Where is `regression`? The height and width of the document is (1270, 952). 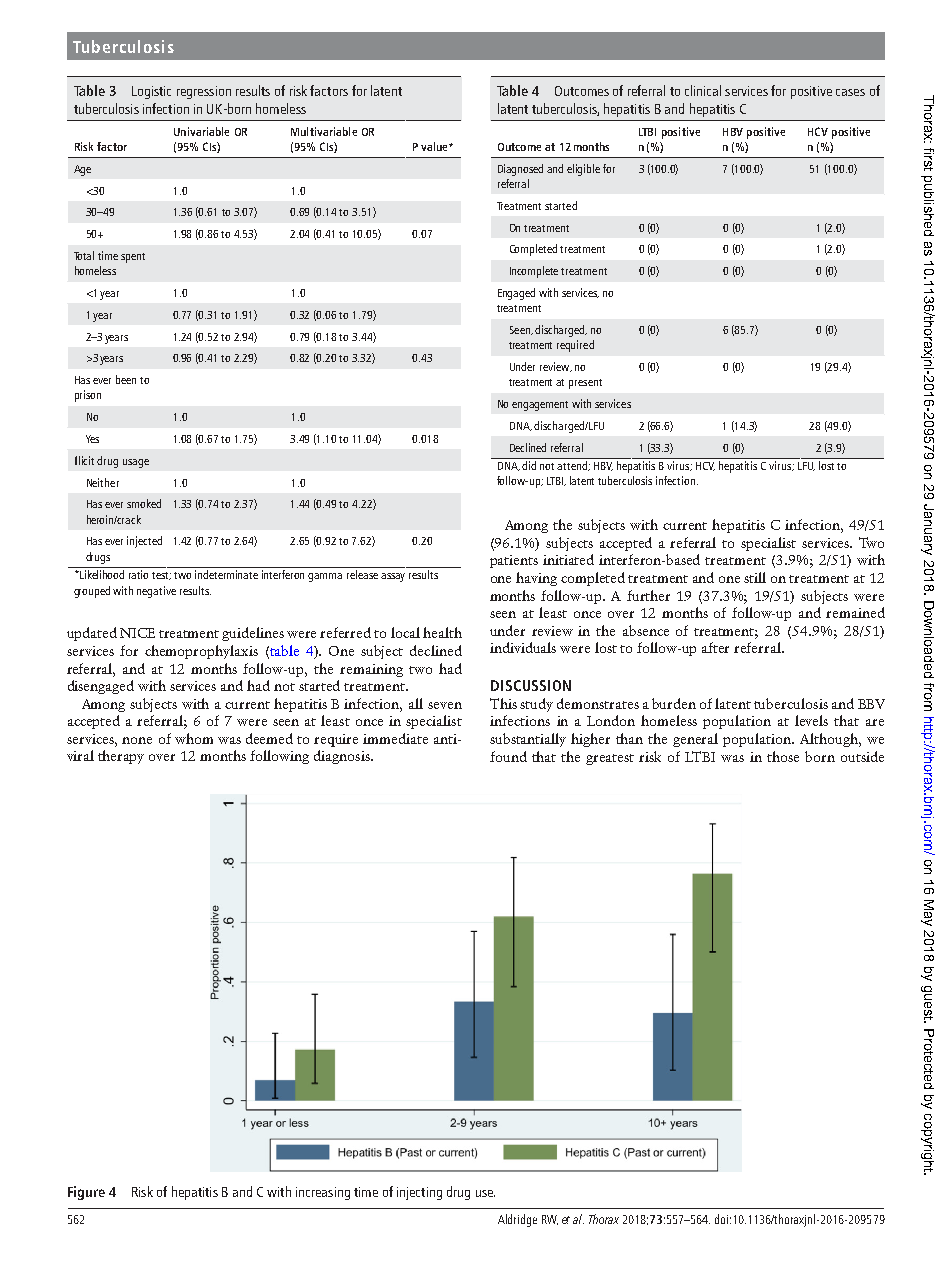 regression is located at coordinates (204, 92).
